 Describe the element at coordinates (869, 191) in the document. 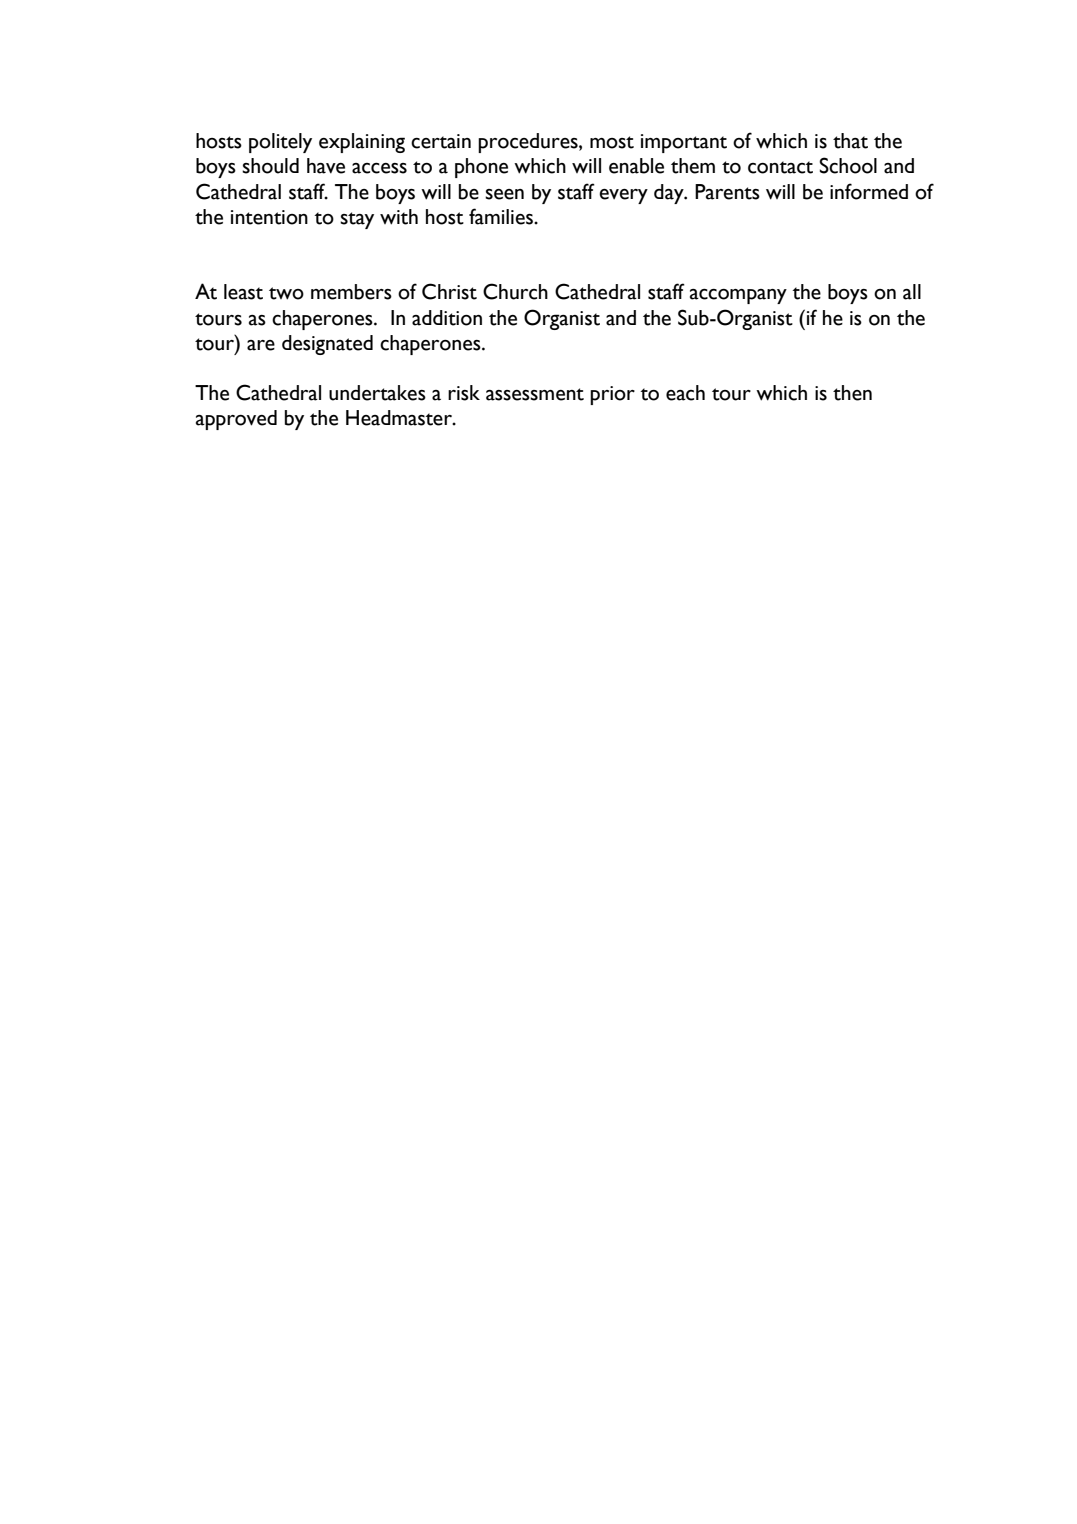

I see `informed` at that location.
